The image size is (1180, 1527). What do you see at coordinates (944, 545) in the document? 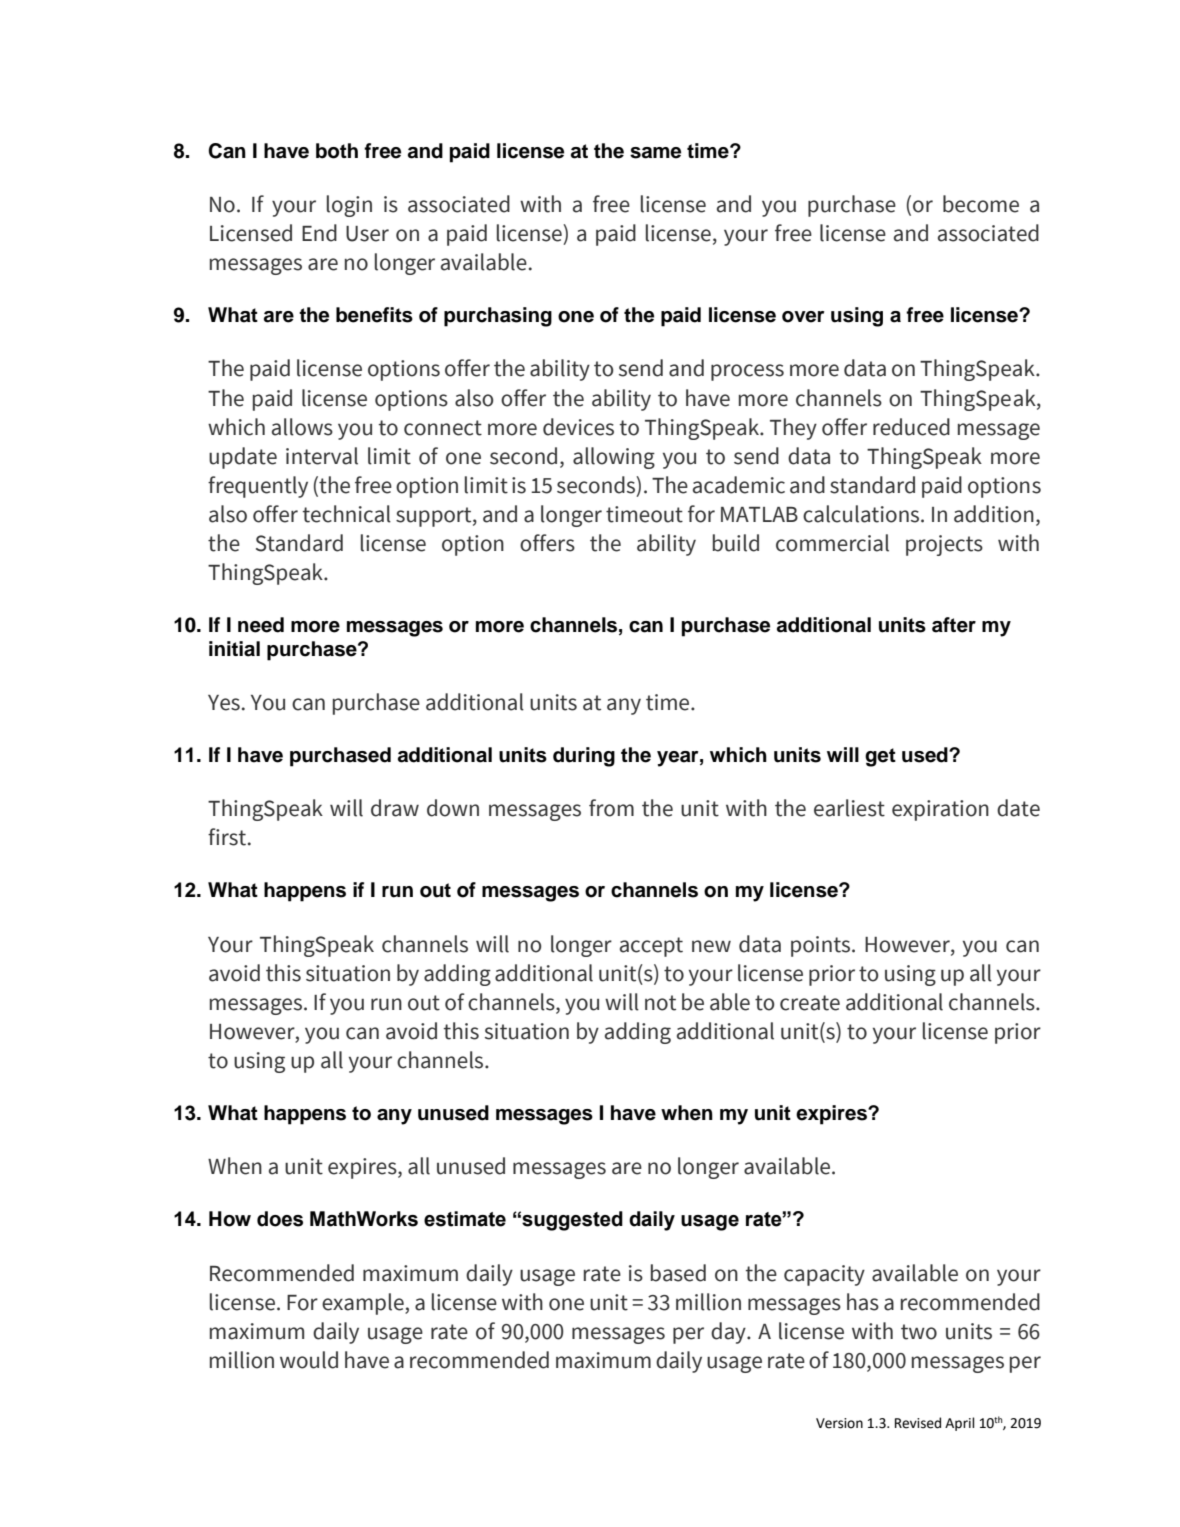
I see `projects` at bounding box center [944, 545].
